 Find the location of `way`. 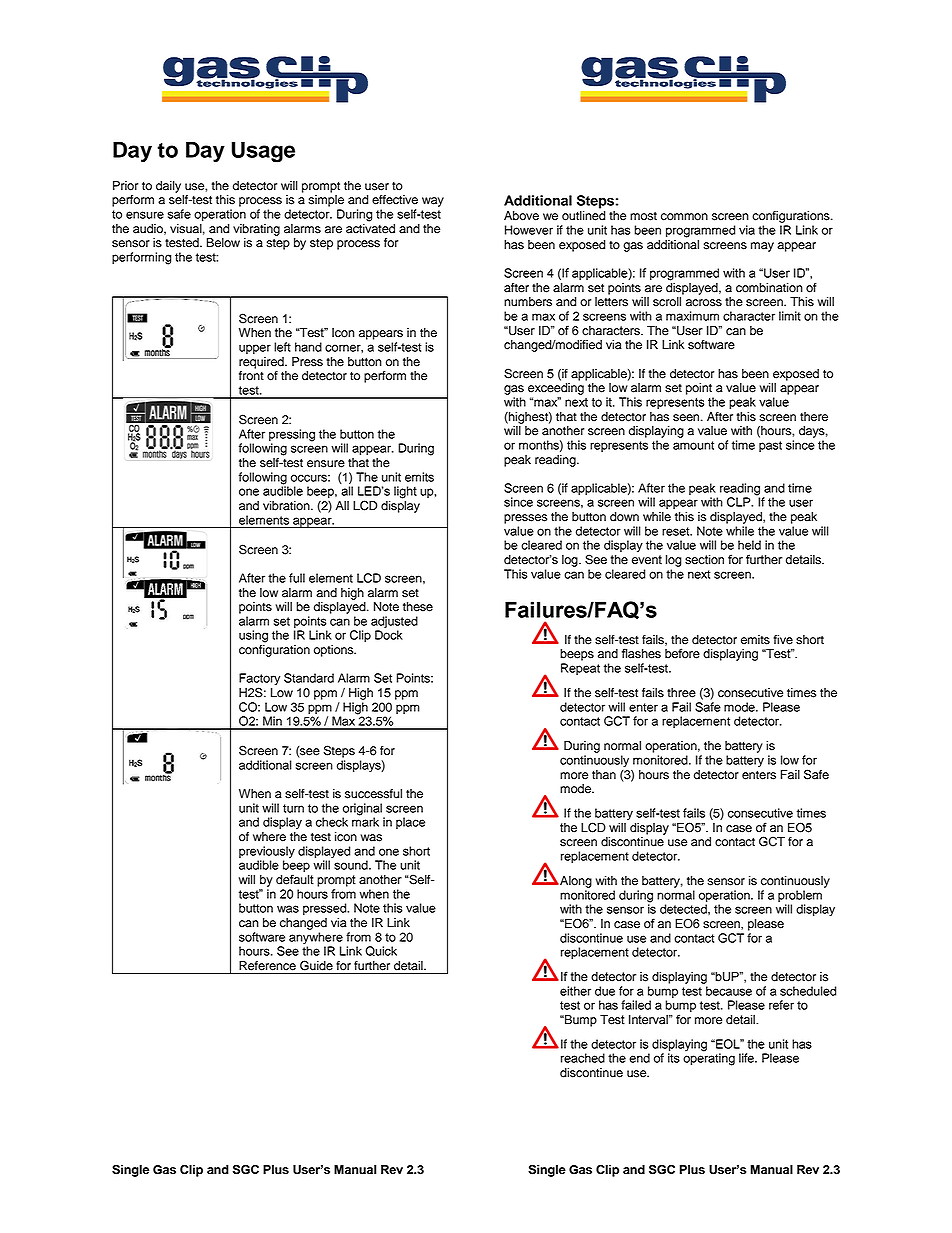

way is located at coordinates (433, 202).
